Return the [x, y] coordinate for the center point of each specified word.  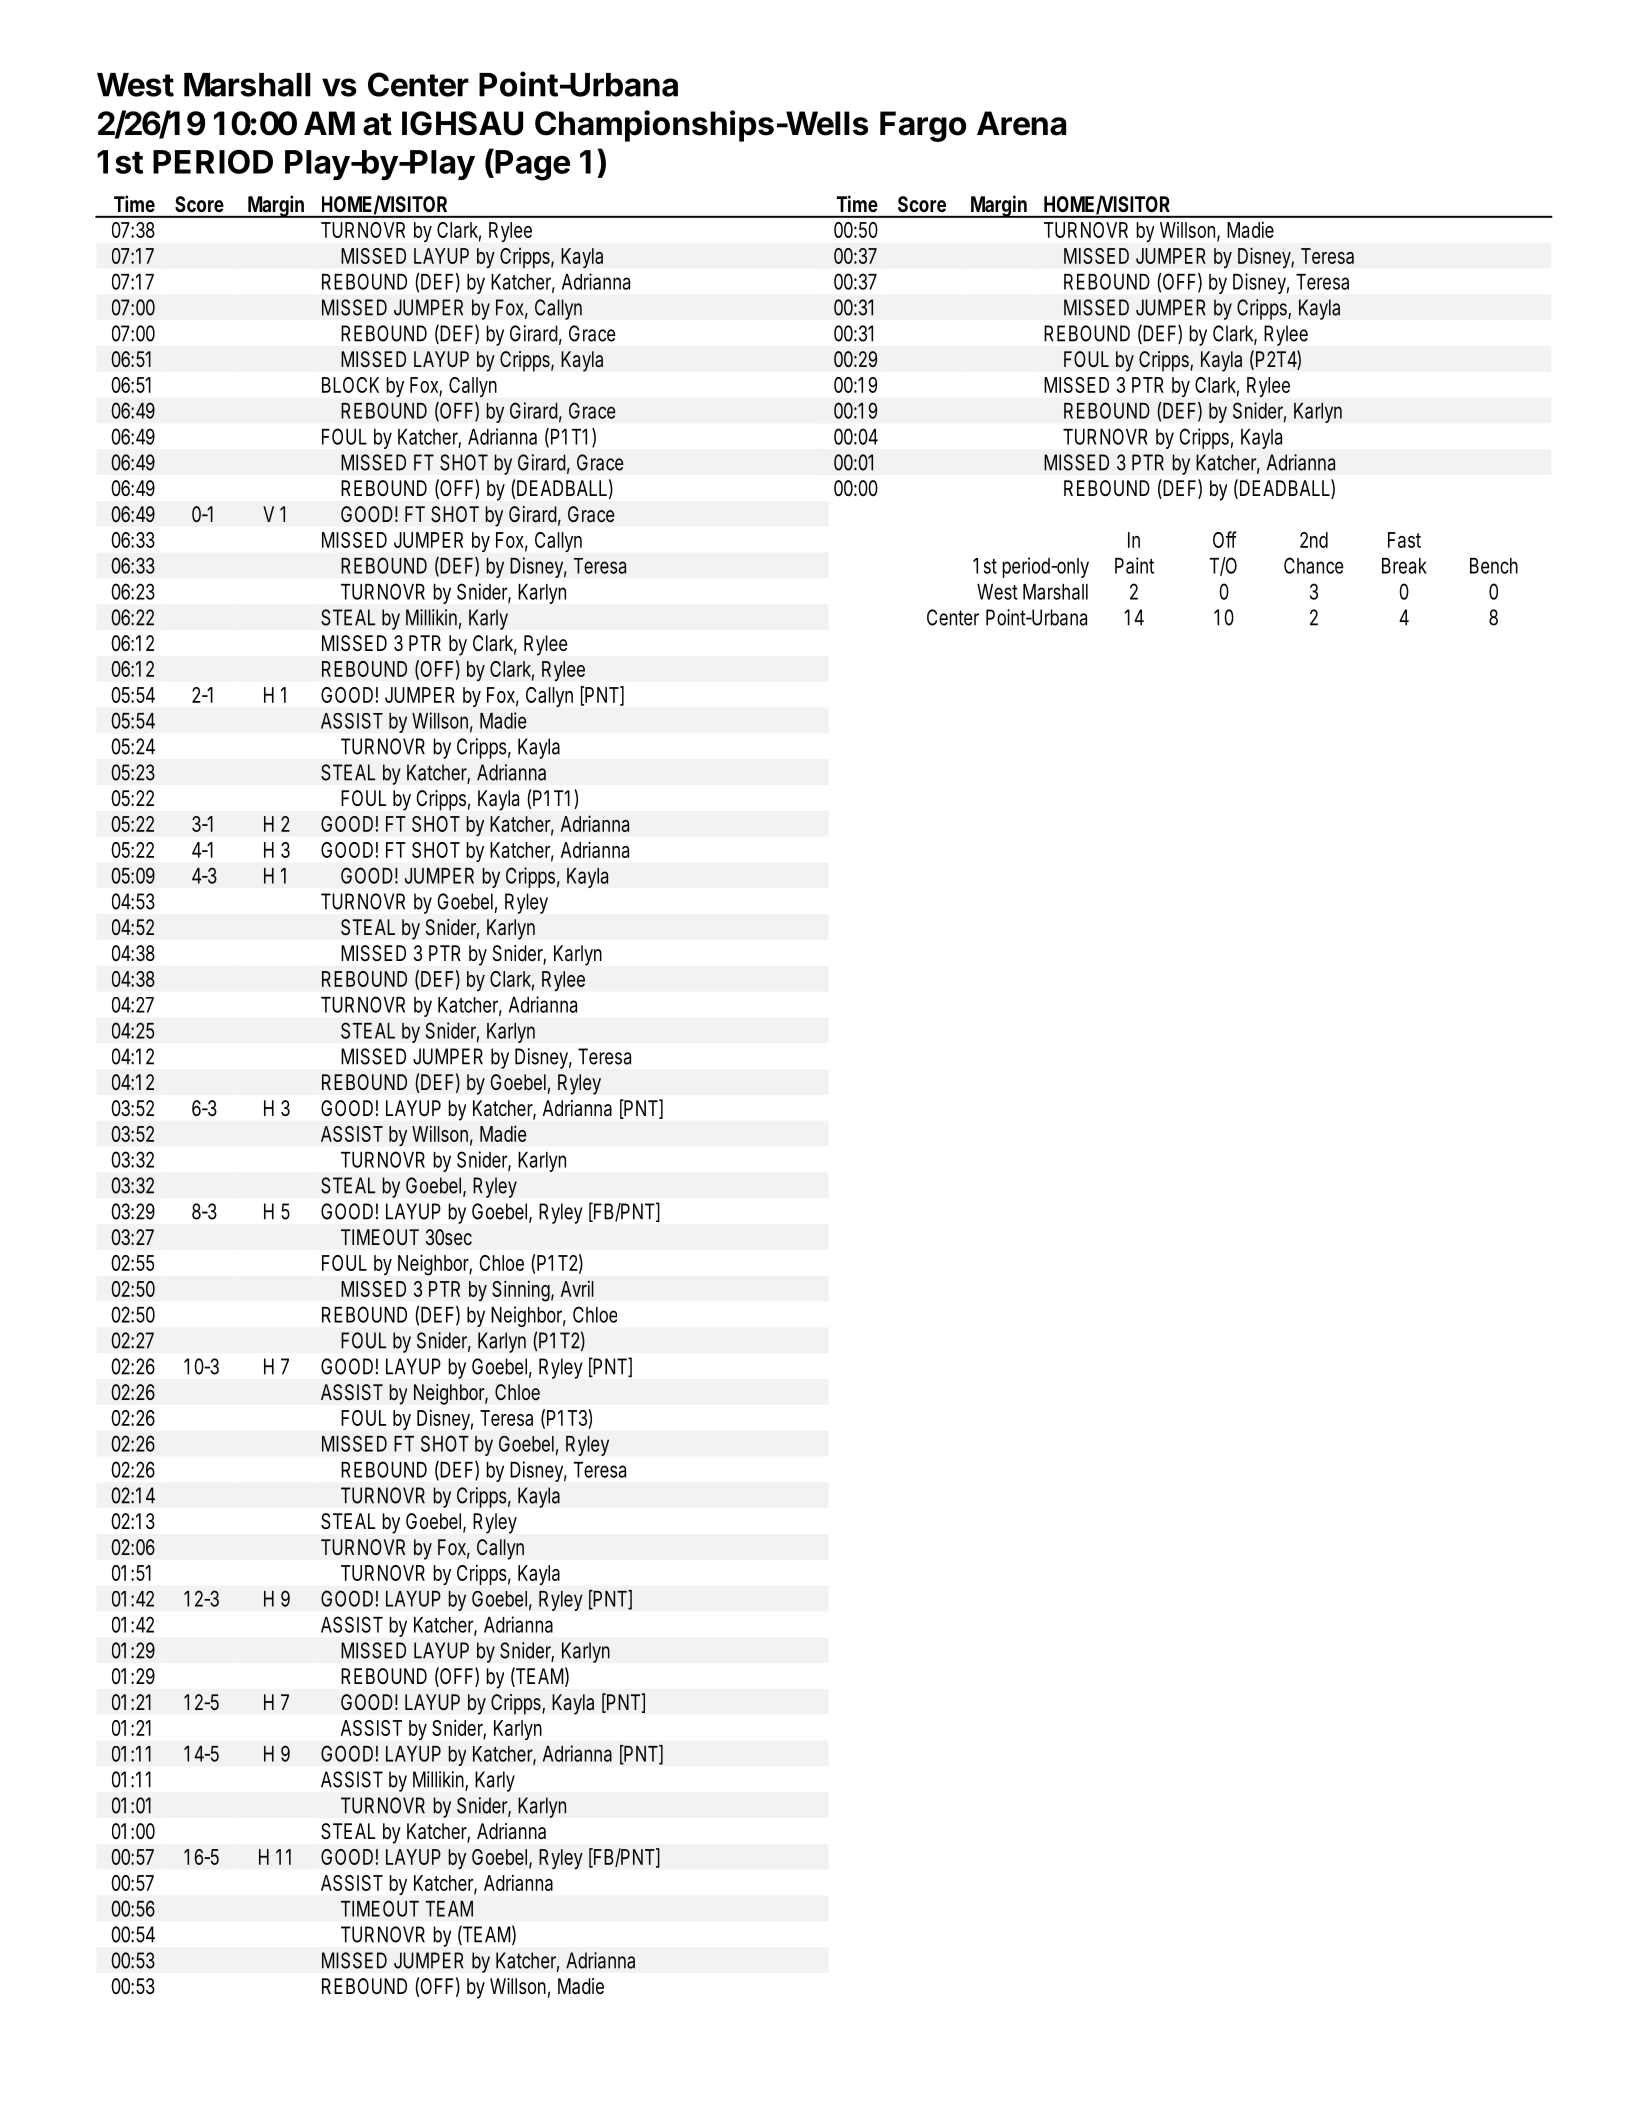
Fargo [923, 126]
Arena [1021, 123]
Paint [1134, 565]
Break [1404, 566]
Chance [1314, 565]
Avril [577, 1288]
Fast [1404, 540]
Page [531, 164]
